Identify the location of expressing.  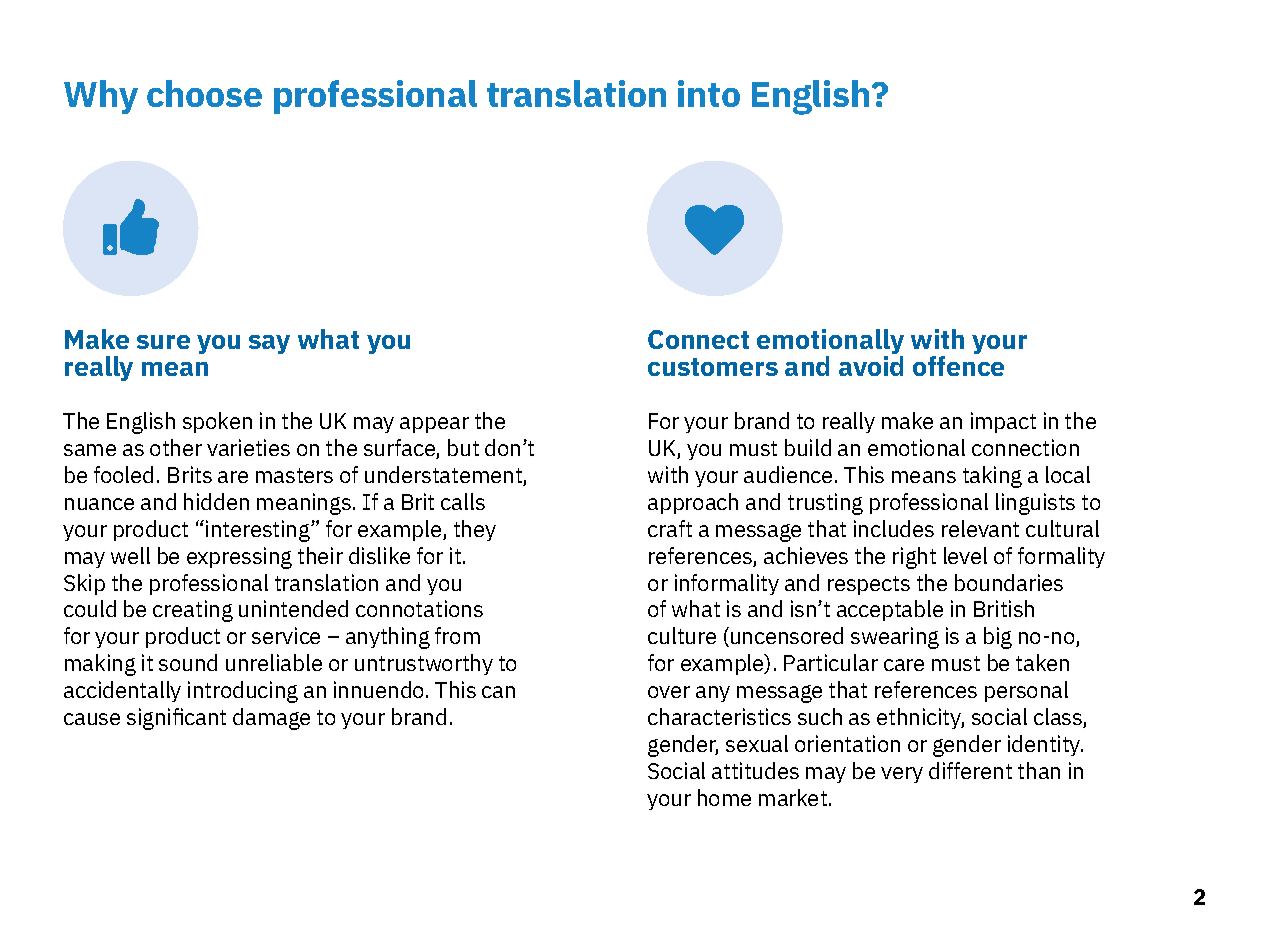
(239, 558).
